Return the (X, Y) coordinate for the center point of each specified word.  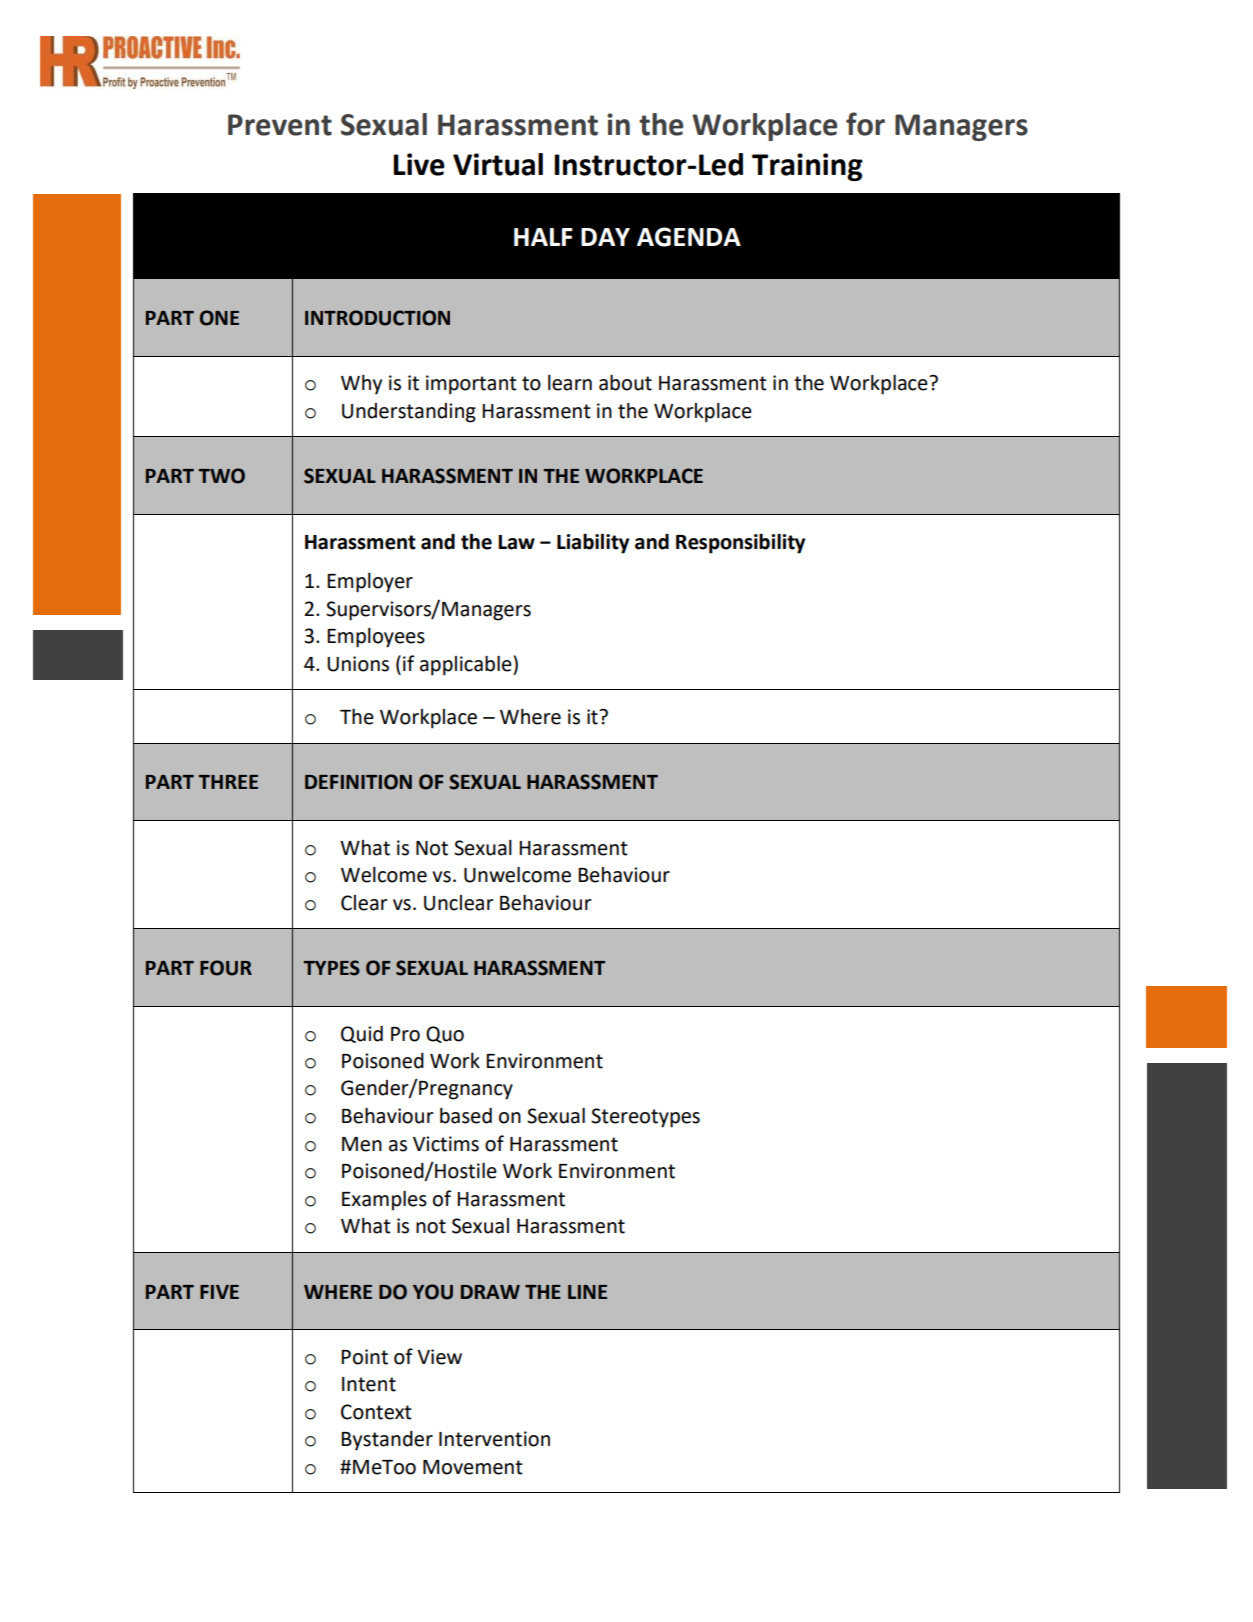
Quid (362, 1034)
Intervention (494, 1439)
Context (376, 1412)
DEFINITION (358, 782)
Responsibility (740, 544)
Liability (593, 543)
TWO (221, 476)
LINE (587, 1292)
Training (807, 167)
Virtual (498, 164)
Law (516, 542)
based (466, 1116)
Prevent (280, 125)
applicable (467, 666)
